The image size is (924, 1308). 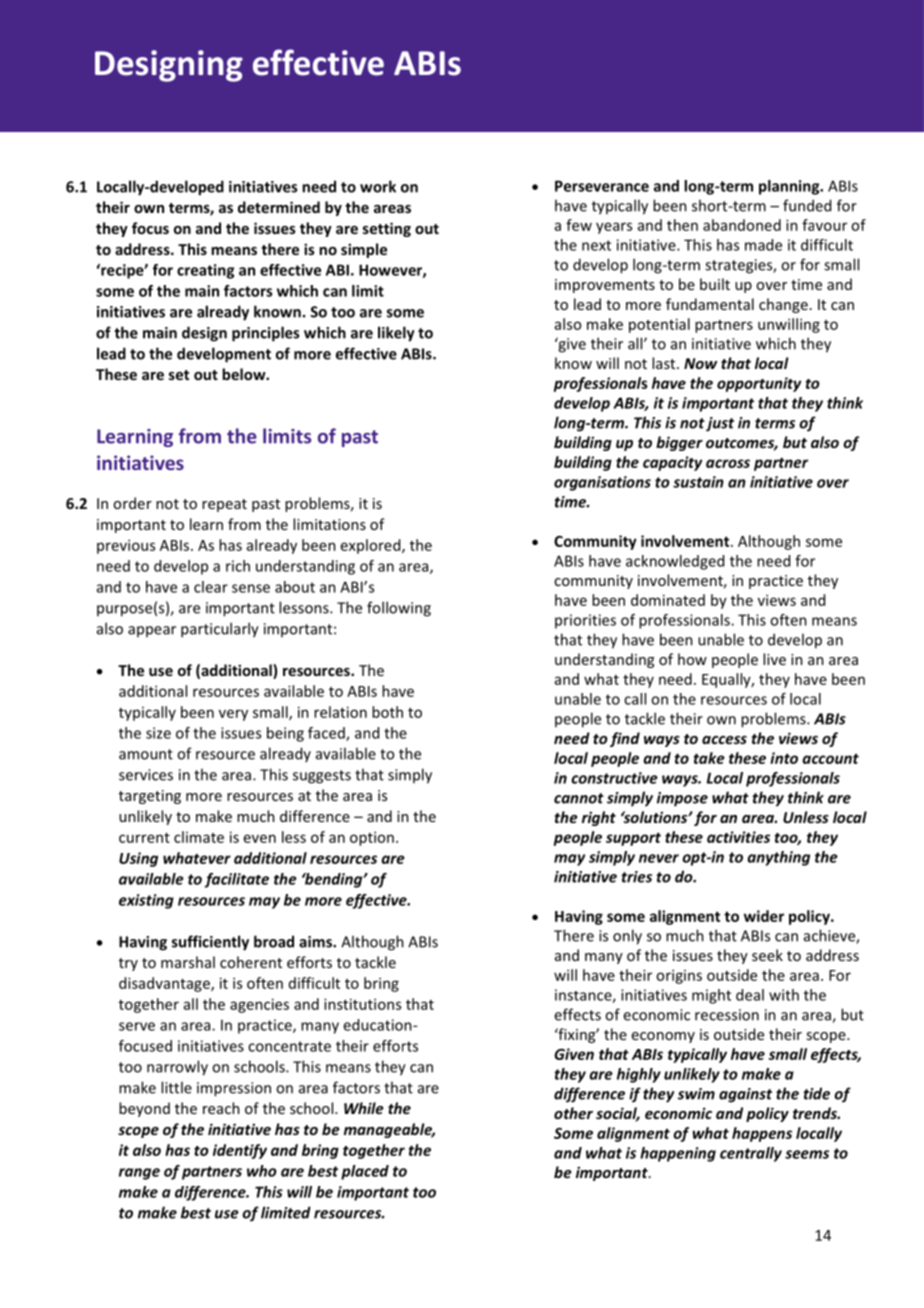 What do you see at coordinates (210, 943) in the document?
I see `sufficiently` at bounding box center [210, 943].
